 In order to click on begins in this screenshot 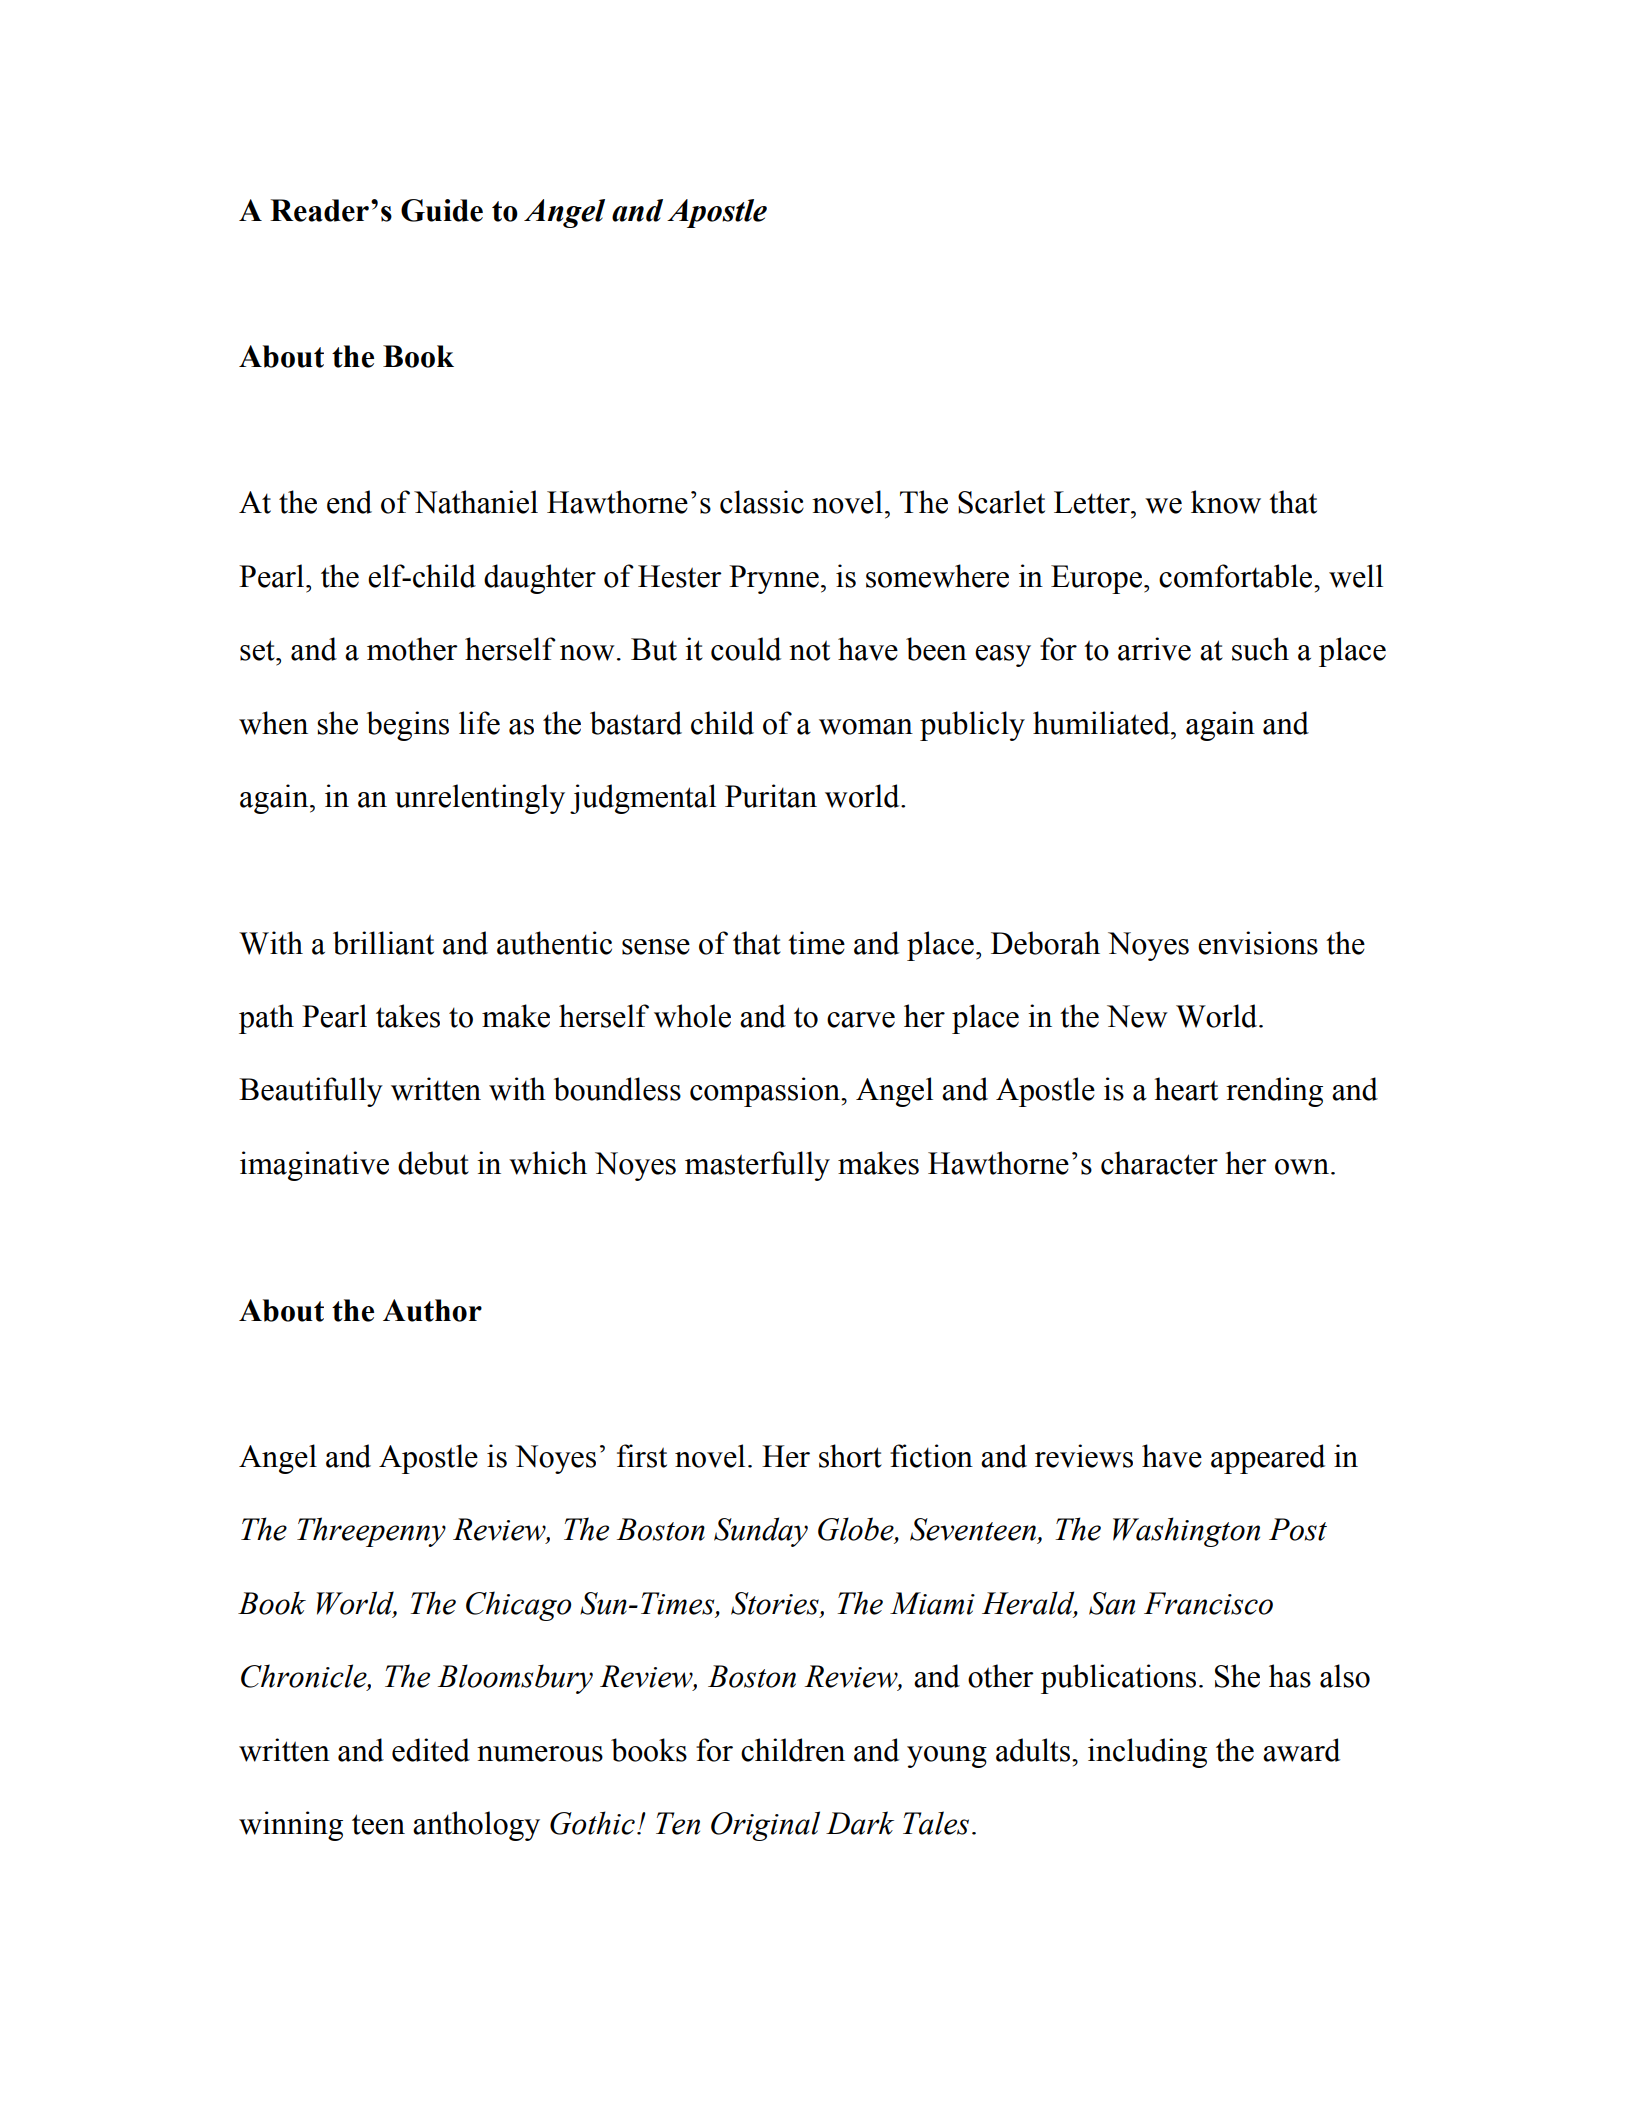, I will do `click(408, 726)`.
